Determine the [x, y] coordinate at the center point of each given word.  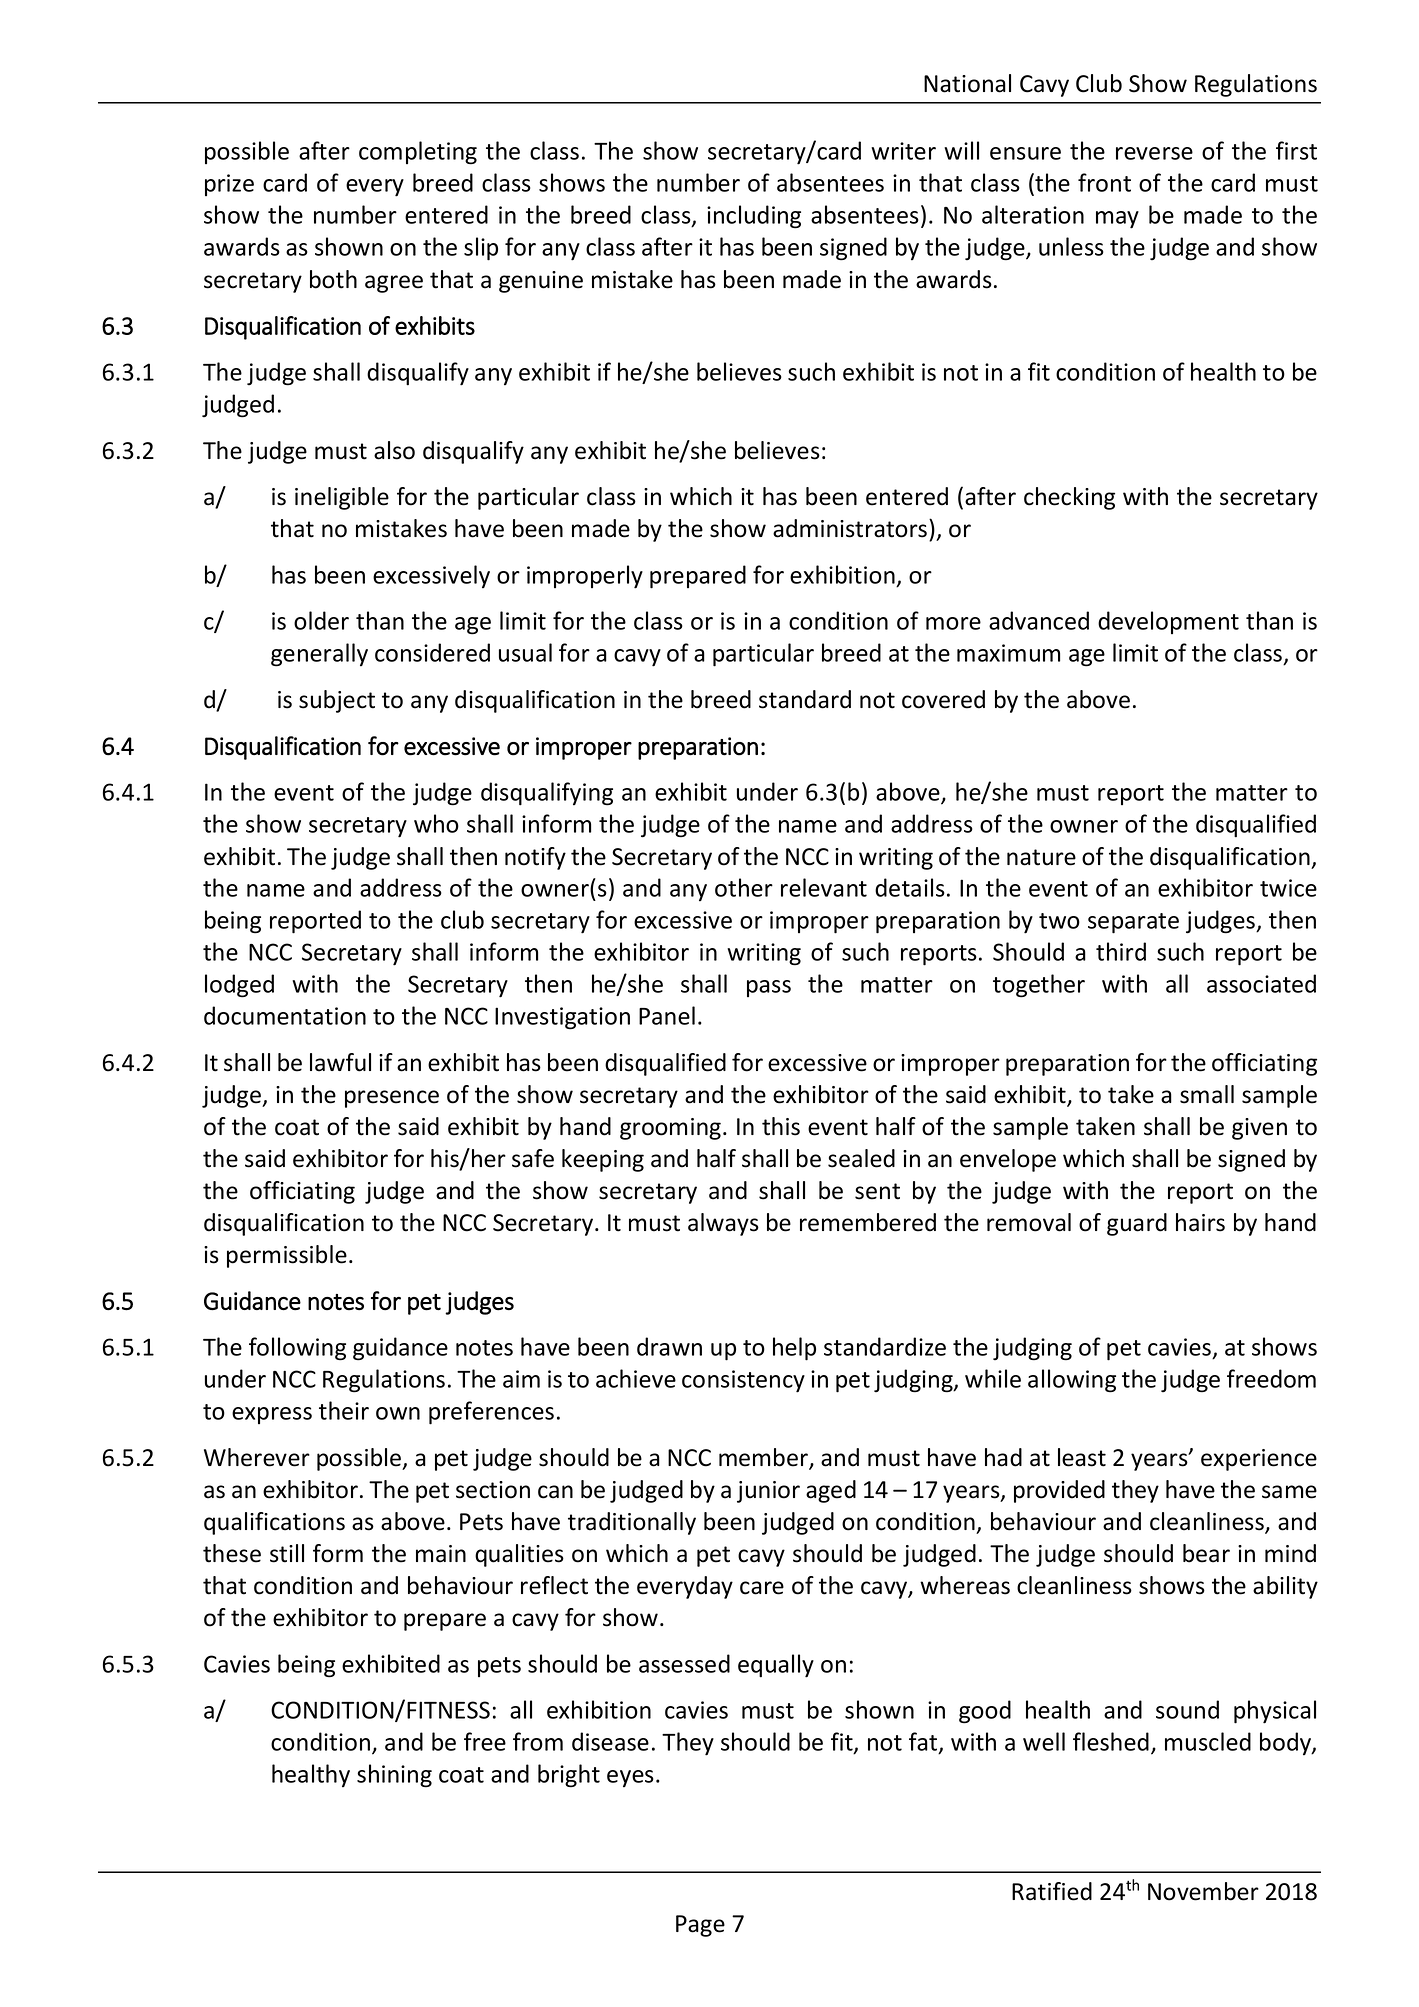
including [754, 217]
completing [418, 153]
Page [700, 1926]
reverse [1154, 153]
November [1203, 1891]
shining [394, 1776]
